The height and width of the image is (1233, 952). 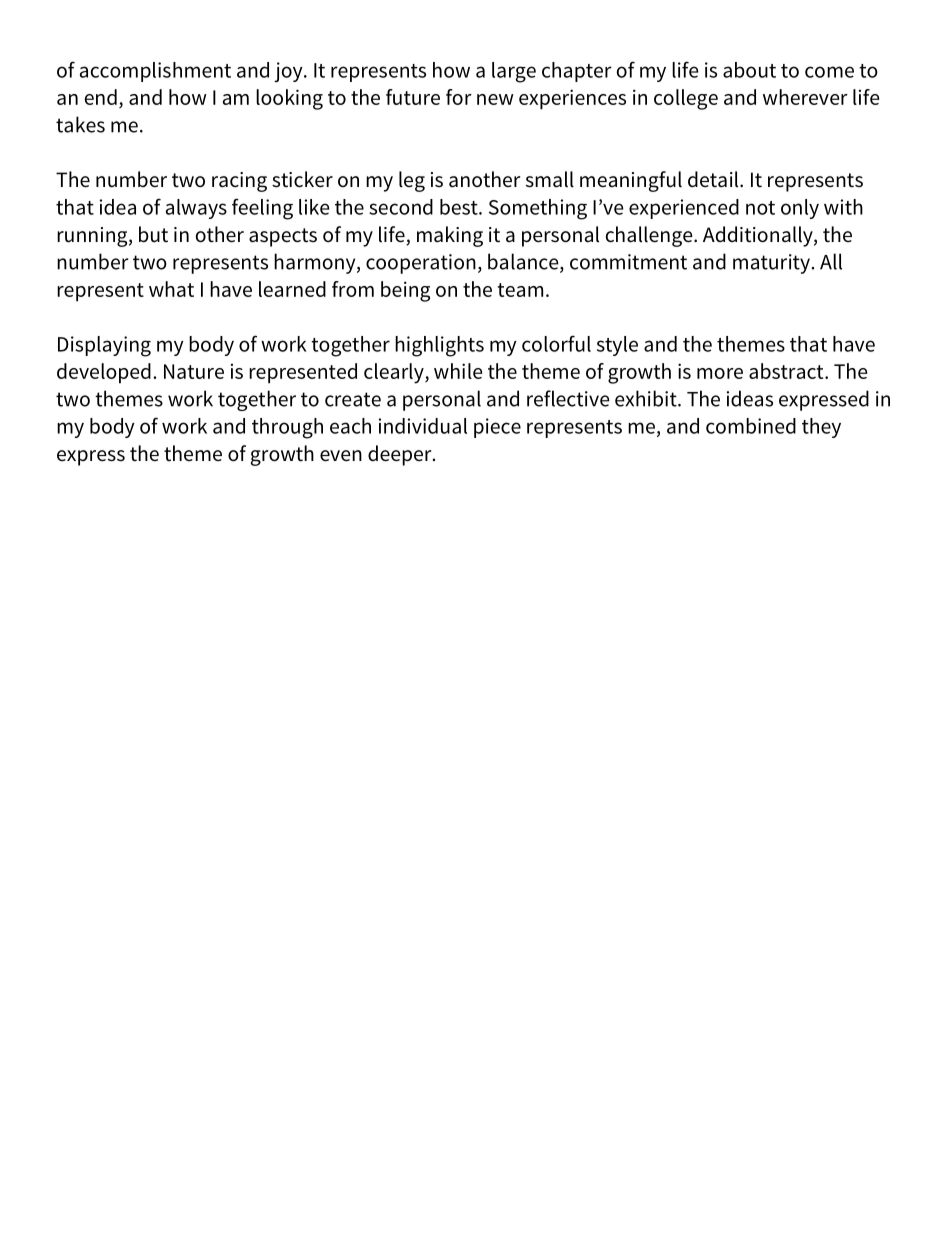 What do you see at coordinates (497, 428) in the image?
I see `piece` at bounding box center [497, 428].
